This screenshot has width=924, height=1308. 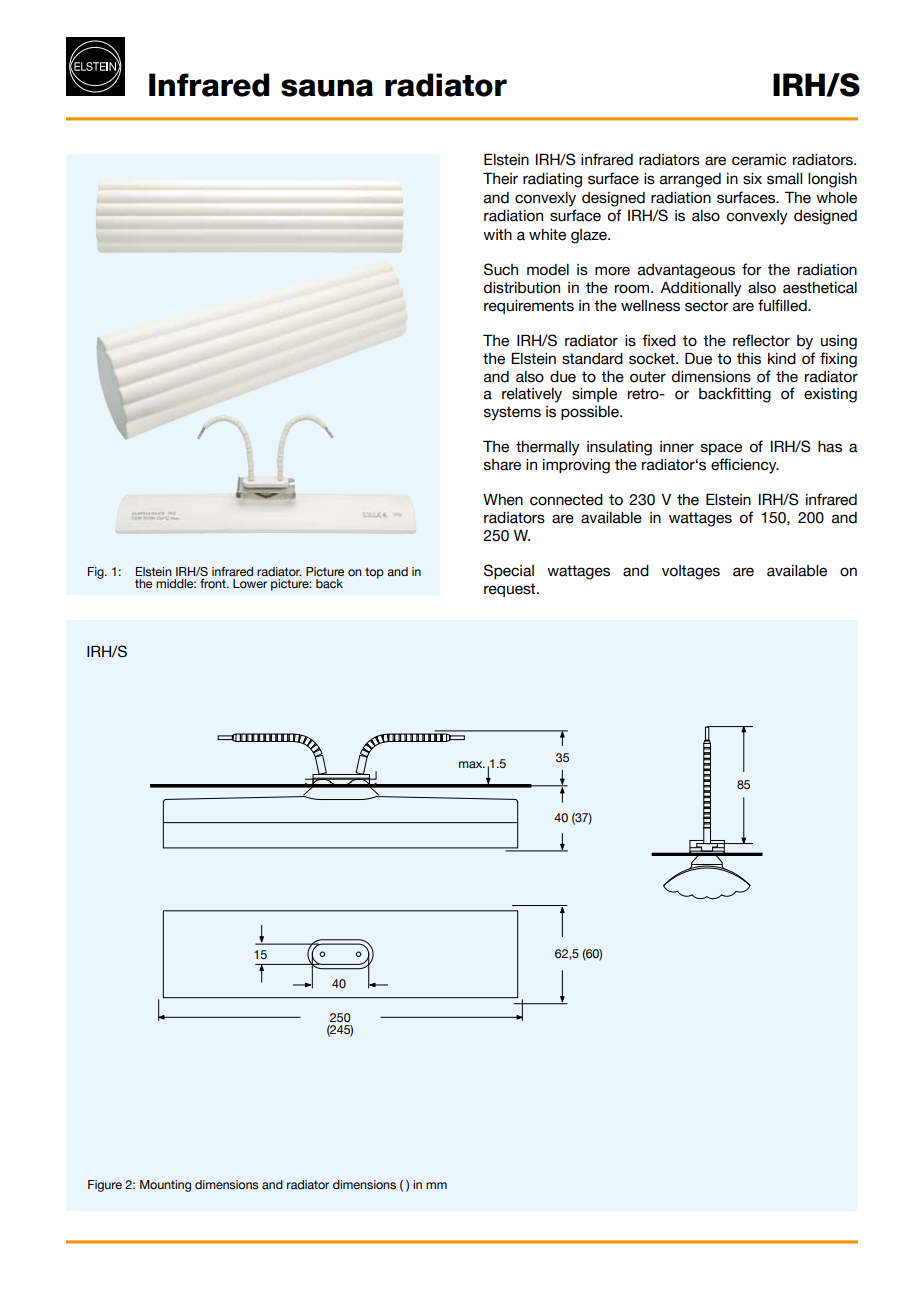 What do you see at coordinates (214, 583) in the screenshot?
I see `front` at bounding box center [214, 583].
